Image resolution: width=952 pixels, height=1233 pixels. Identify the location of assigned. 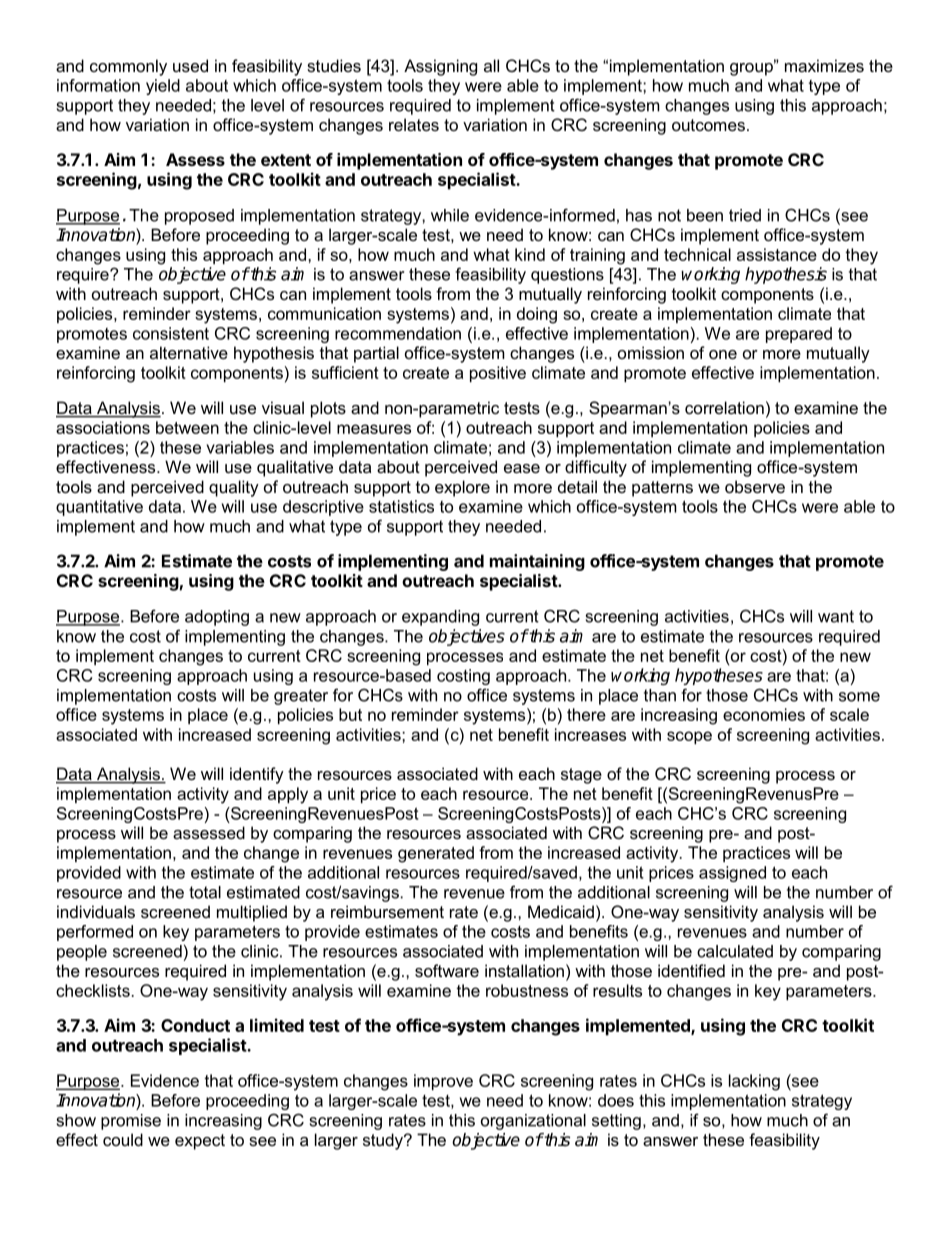
(732, 874).
